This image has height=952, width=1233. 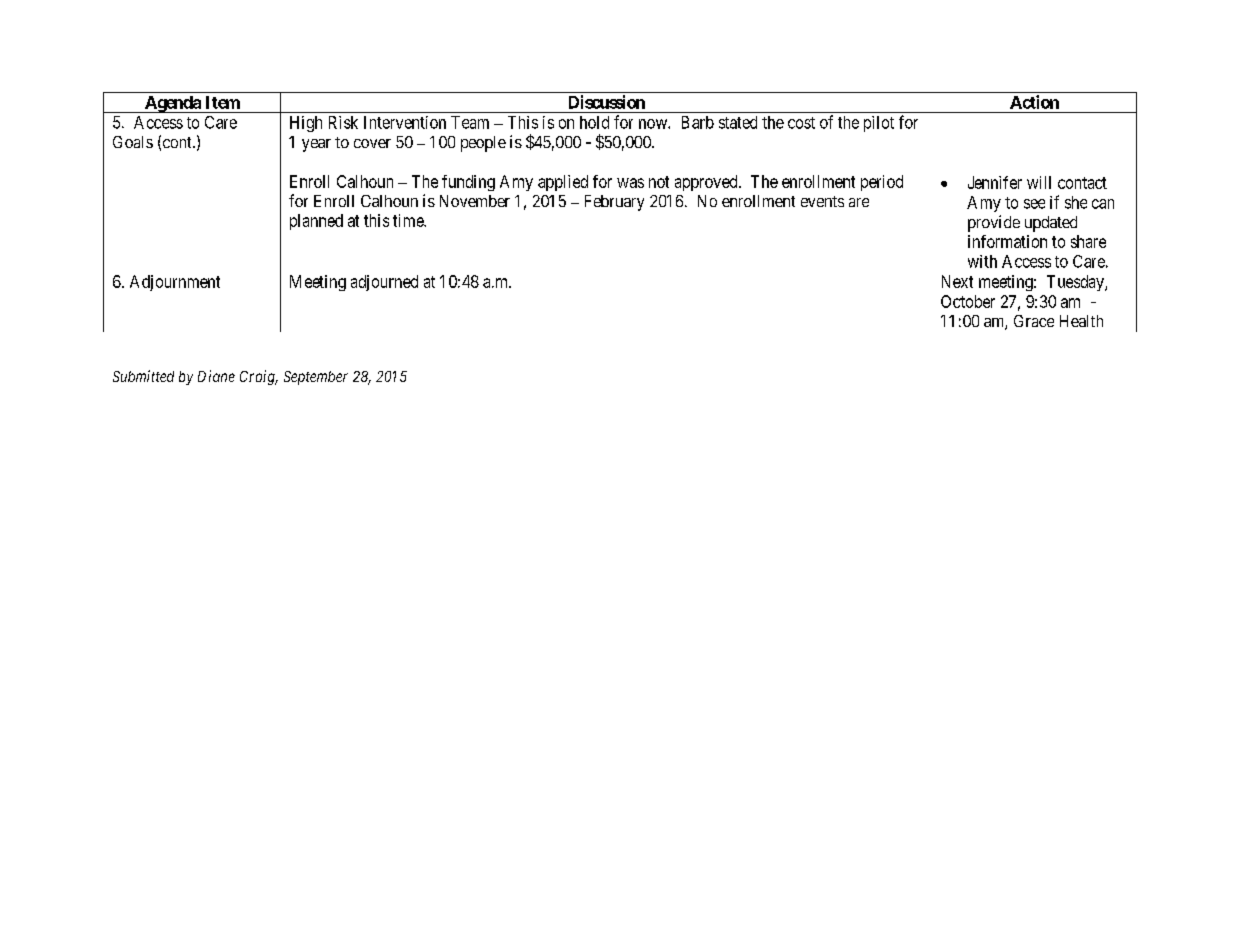 I want to click on Grace, so click(x=1034, y=321).
